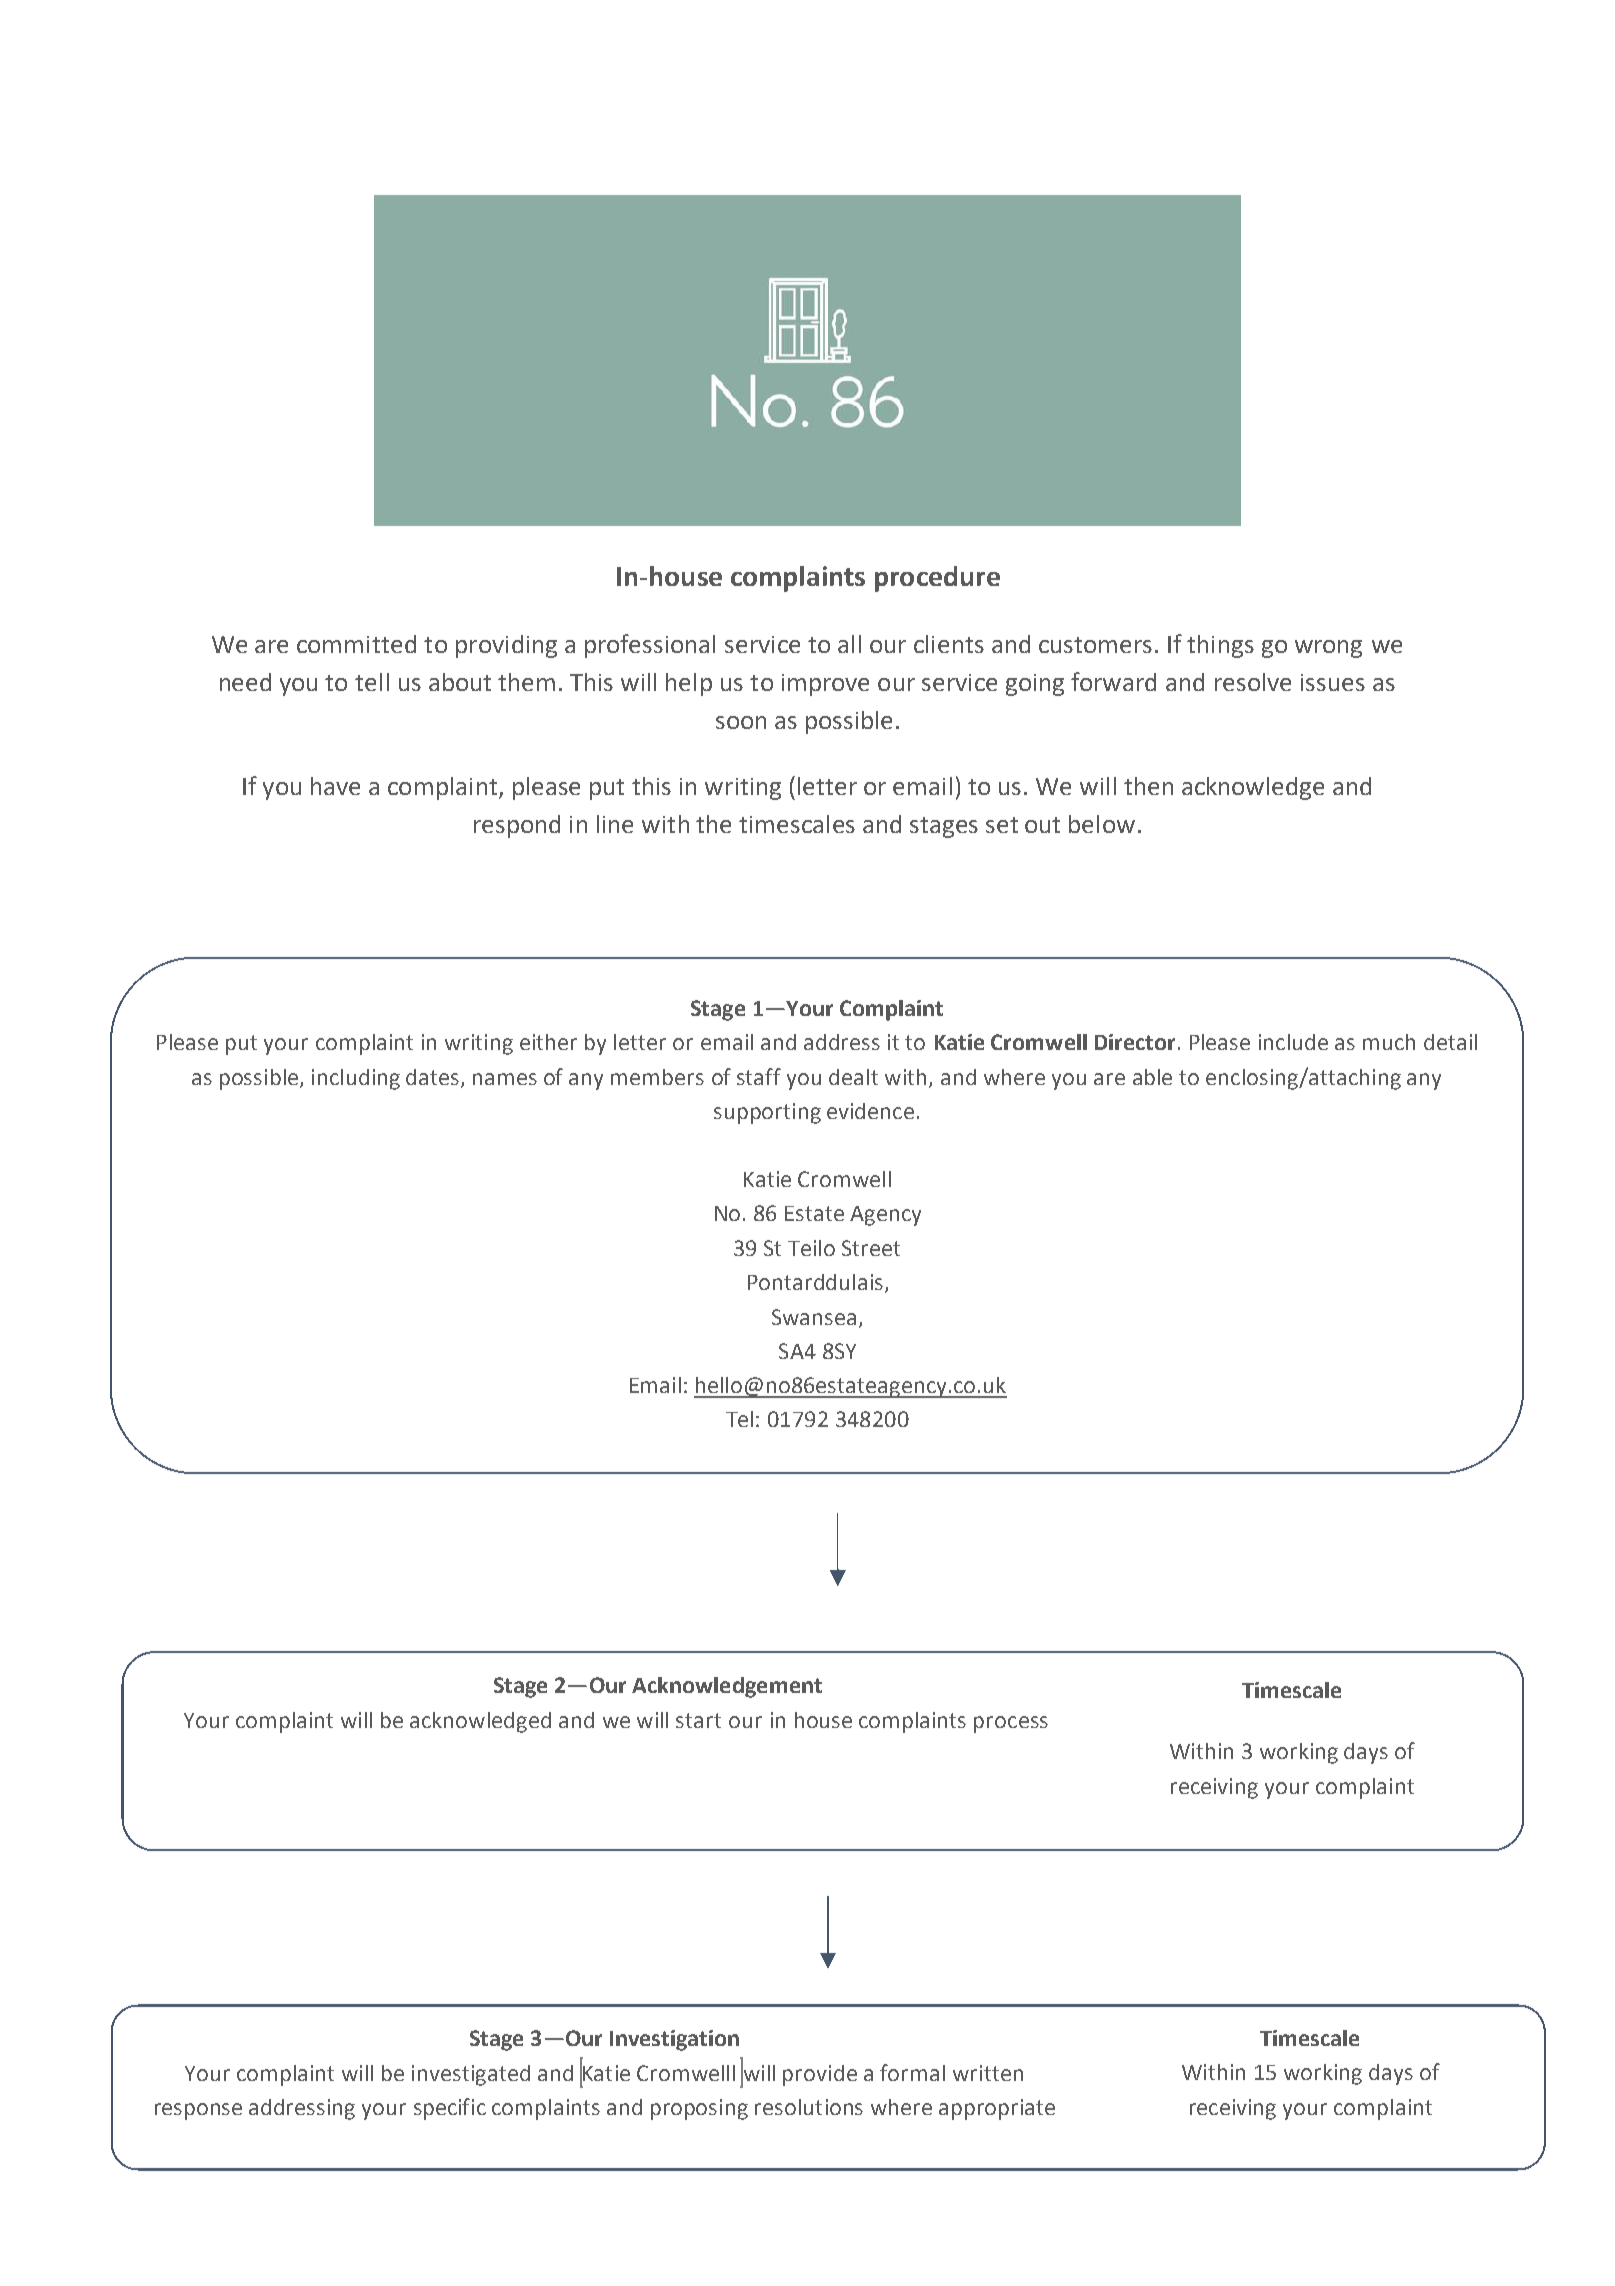  Describe the element at coordinates (356, 1079) in the screenshot. I see `including` at that location.
